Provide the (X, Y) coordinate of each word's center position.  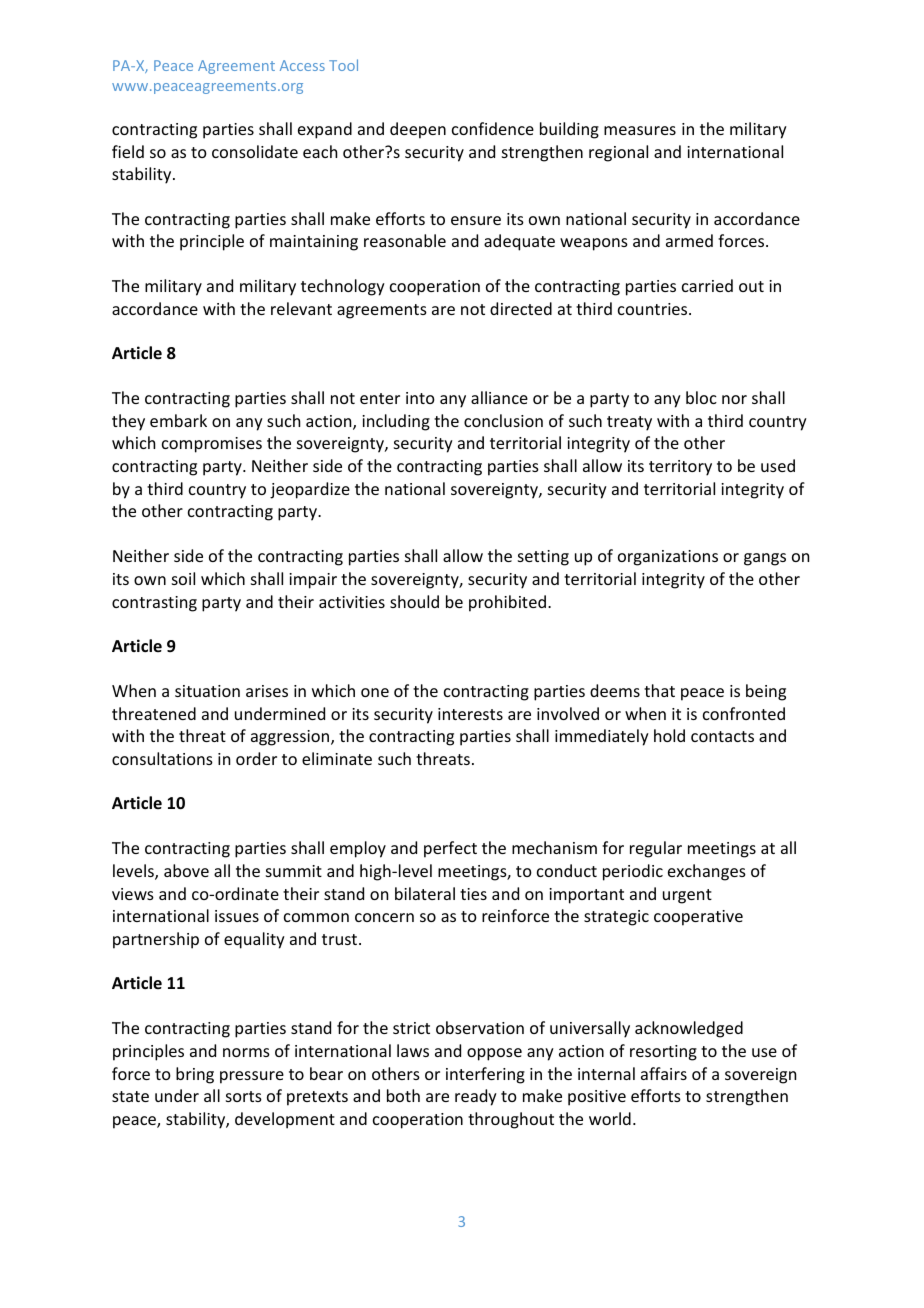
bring (195, 1075)
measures (640, 130)
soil (183, 578)
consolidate (255, 151)
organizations (668, 558)
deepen (418, 130)
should (414, 601)
